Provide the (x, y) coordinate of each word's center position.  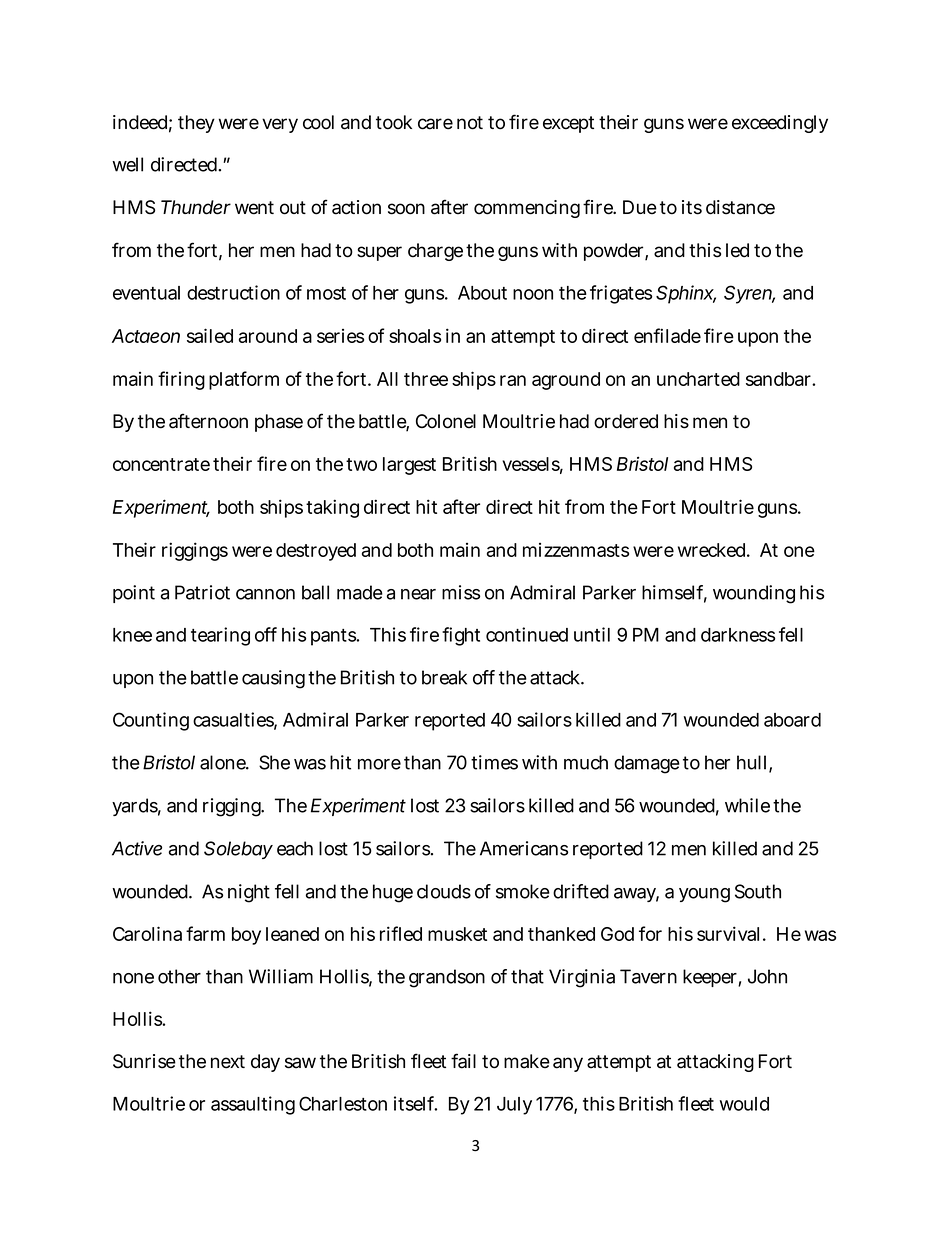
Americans (524, 848)
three (426, 379)
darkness (738, 635)
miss (461, 592)
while (747, 805)
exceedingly (780, 124)
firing (181, 380)
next (228, 1062)
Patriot (202, 592)
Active (137, 848)
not (470, 123)
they (196, 124)
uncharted (698, 379)
